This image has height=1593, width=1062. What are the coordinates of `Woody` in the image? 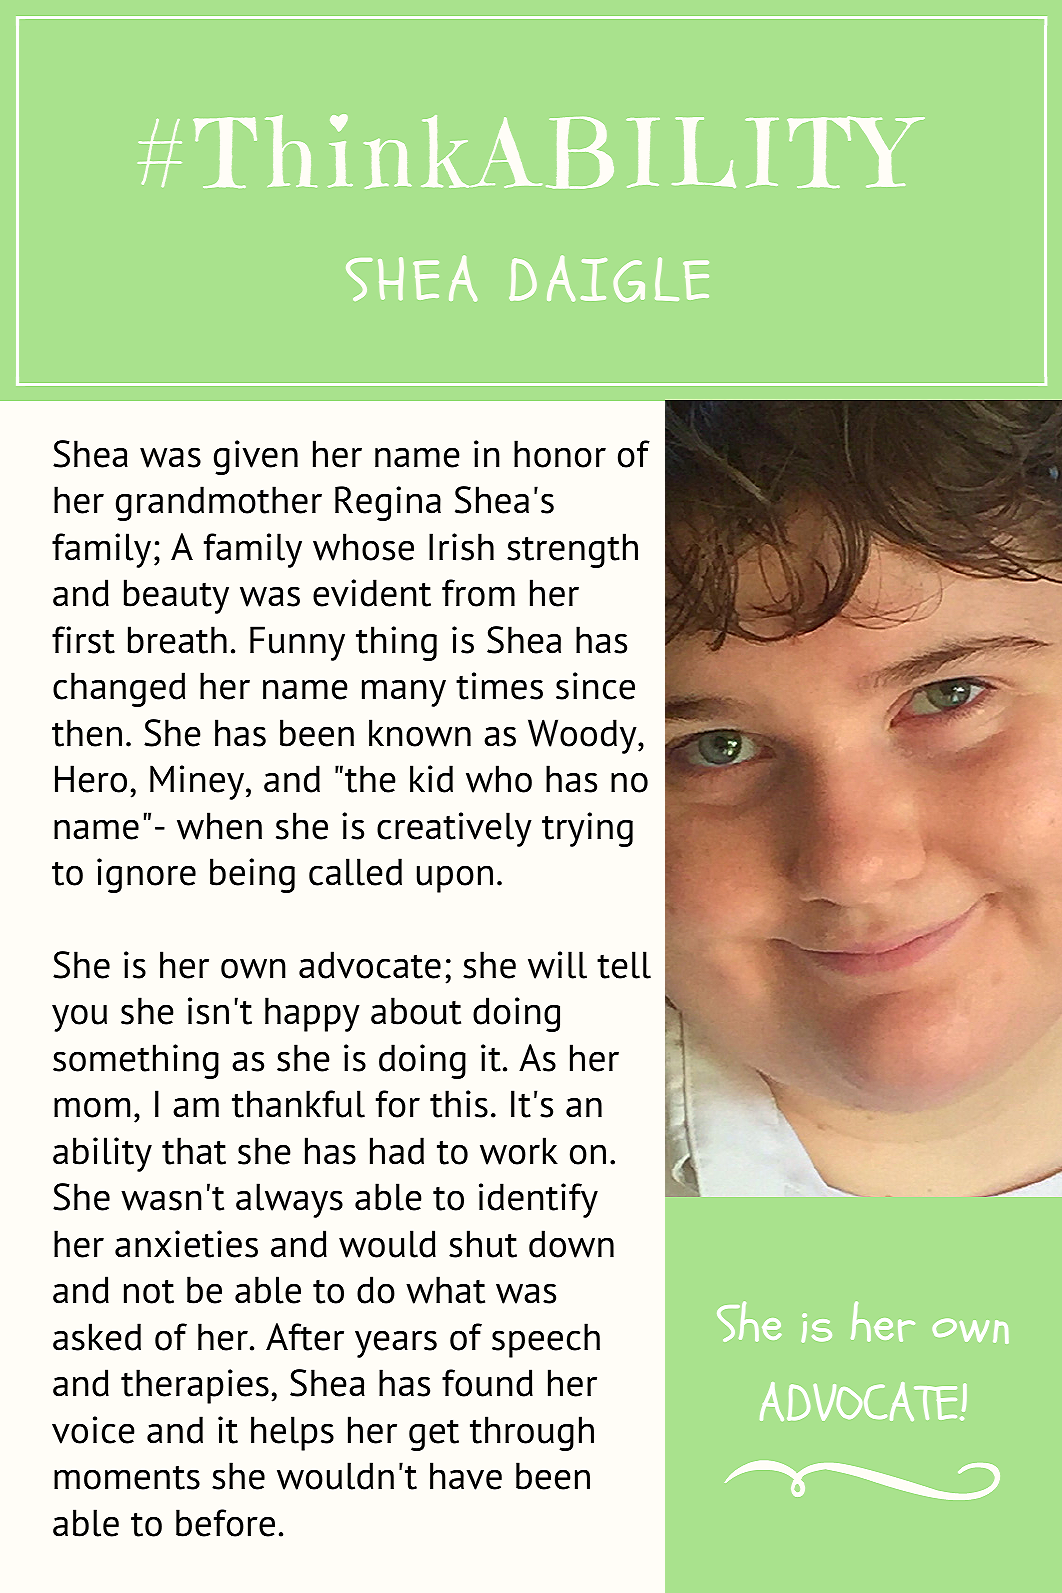 It's located at (583, 736).
